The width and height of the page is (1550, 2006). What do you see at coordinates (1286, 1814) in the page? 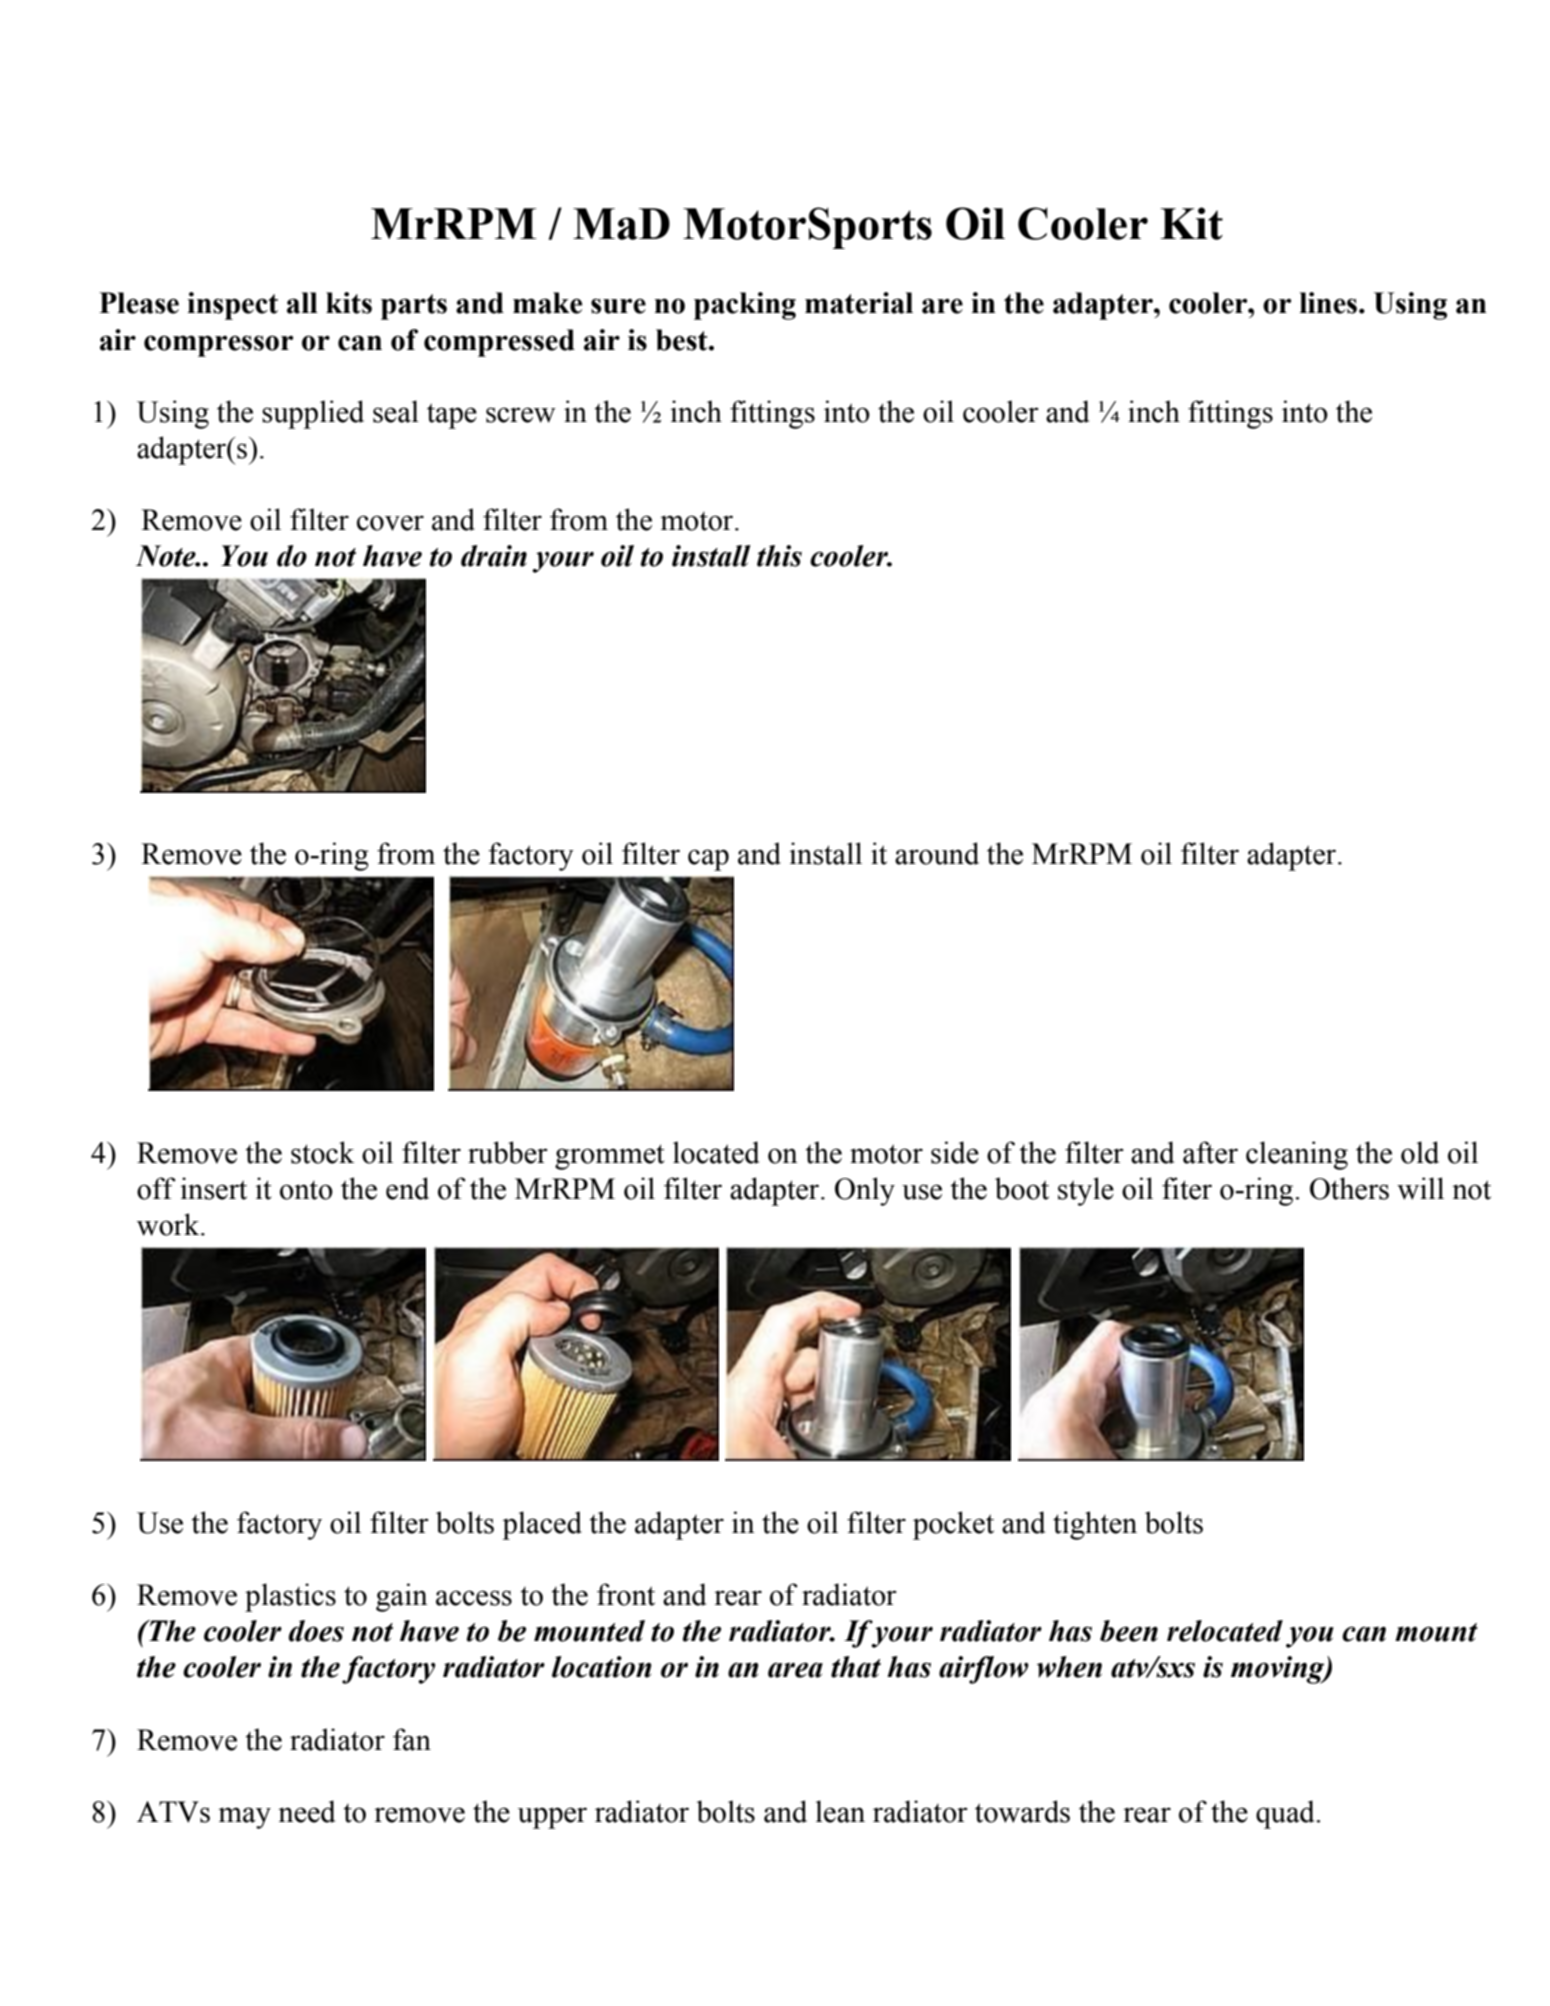
I see `quad` at bounding box center [1286, 1814].
